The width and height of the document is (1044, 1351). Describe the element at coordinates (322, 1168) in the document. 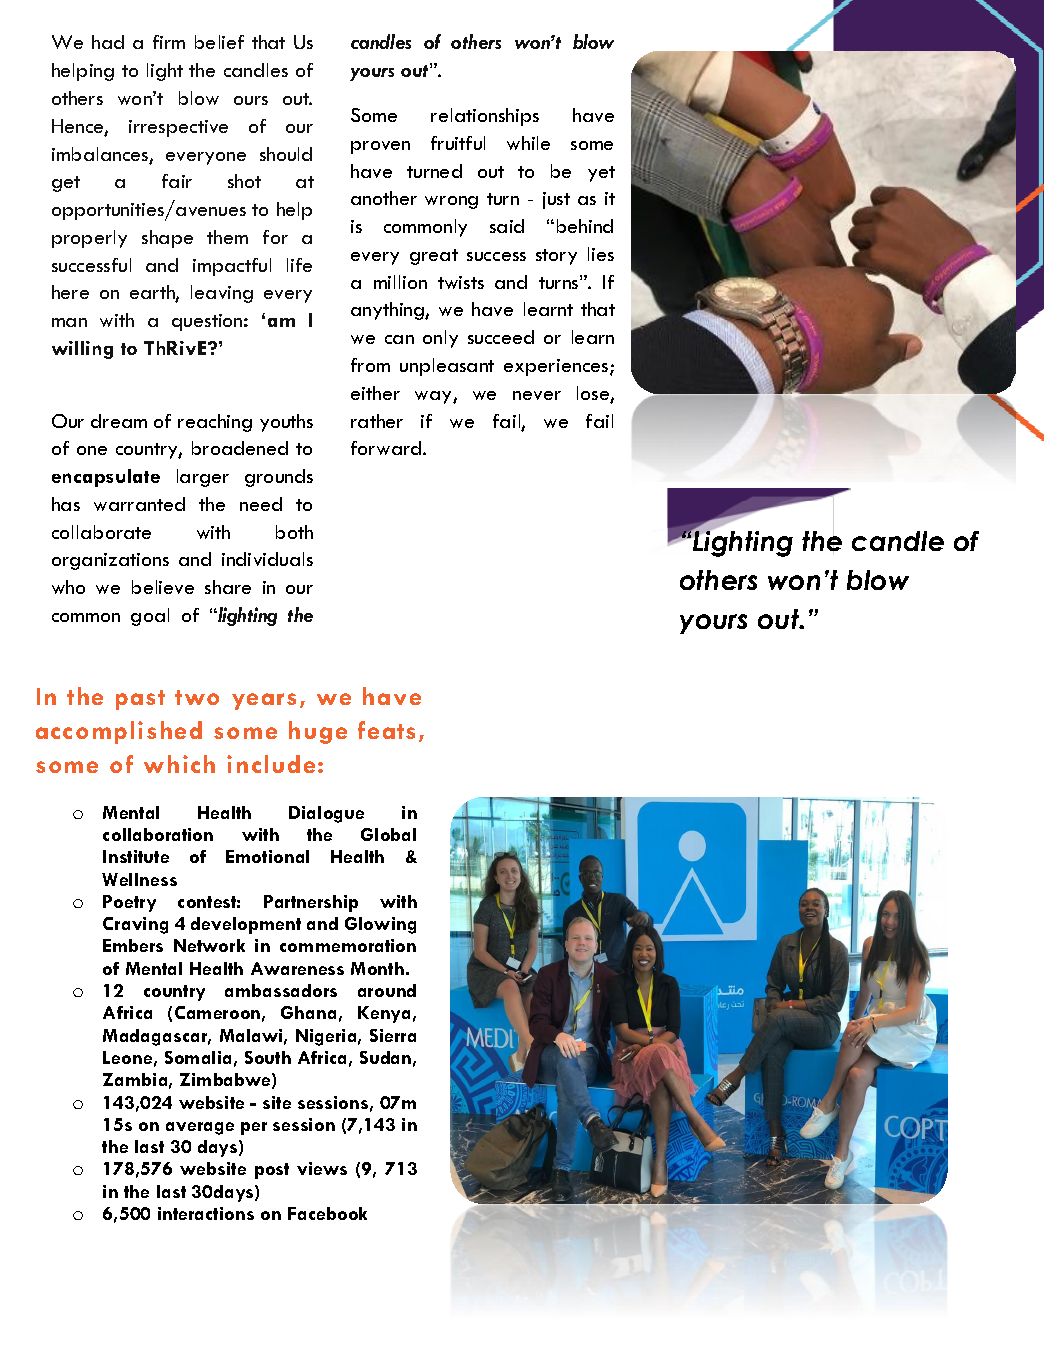

I see `views` at that location.
